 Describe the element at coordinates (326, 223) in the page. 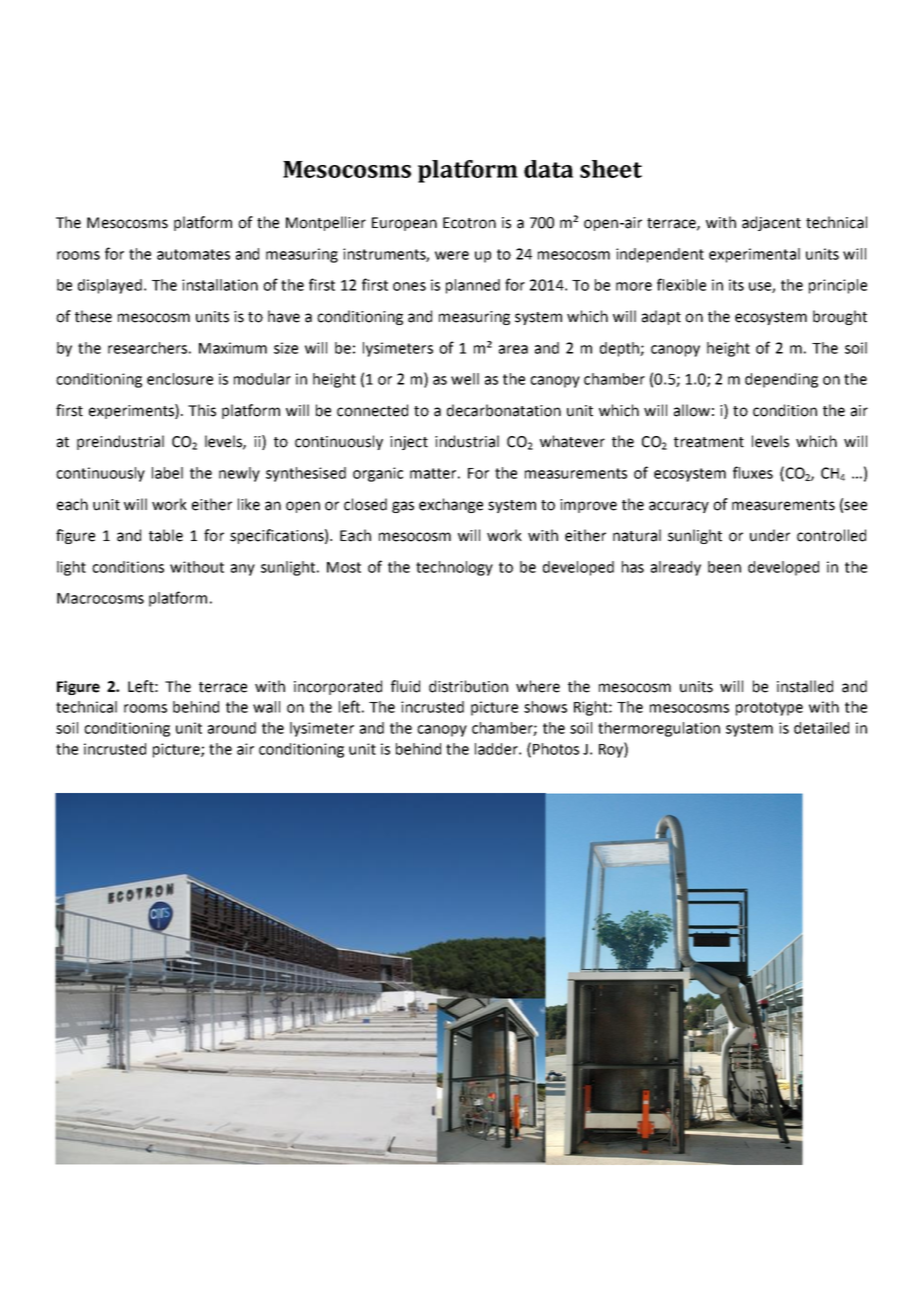

I see `Montpellier` at that location.
